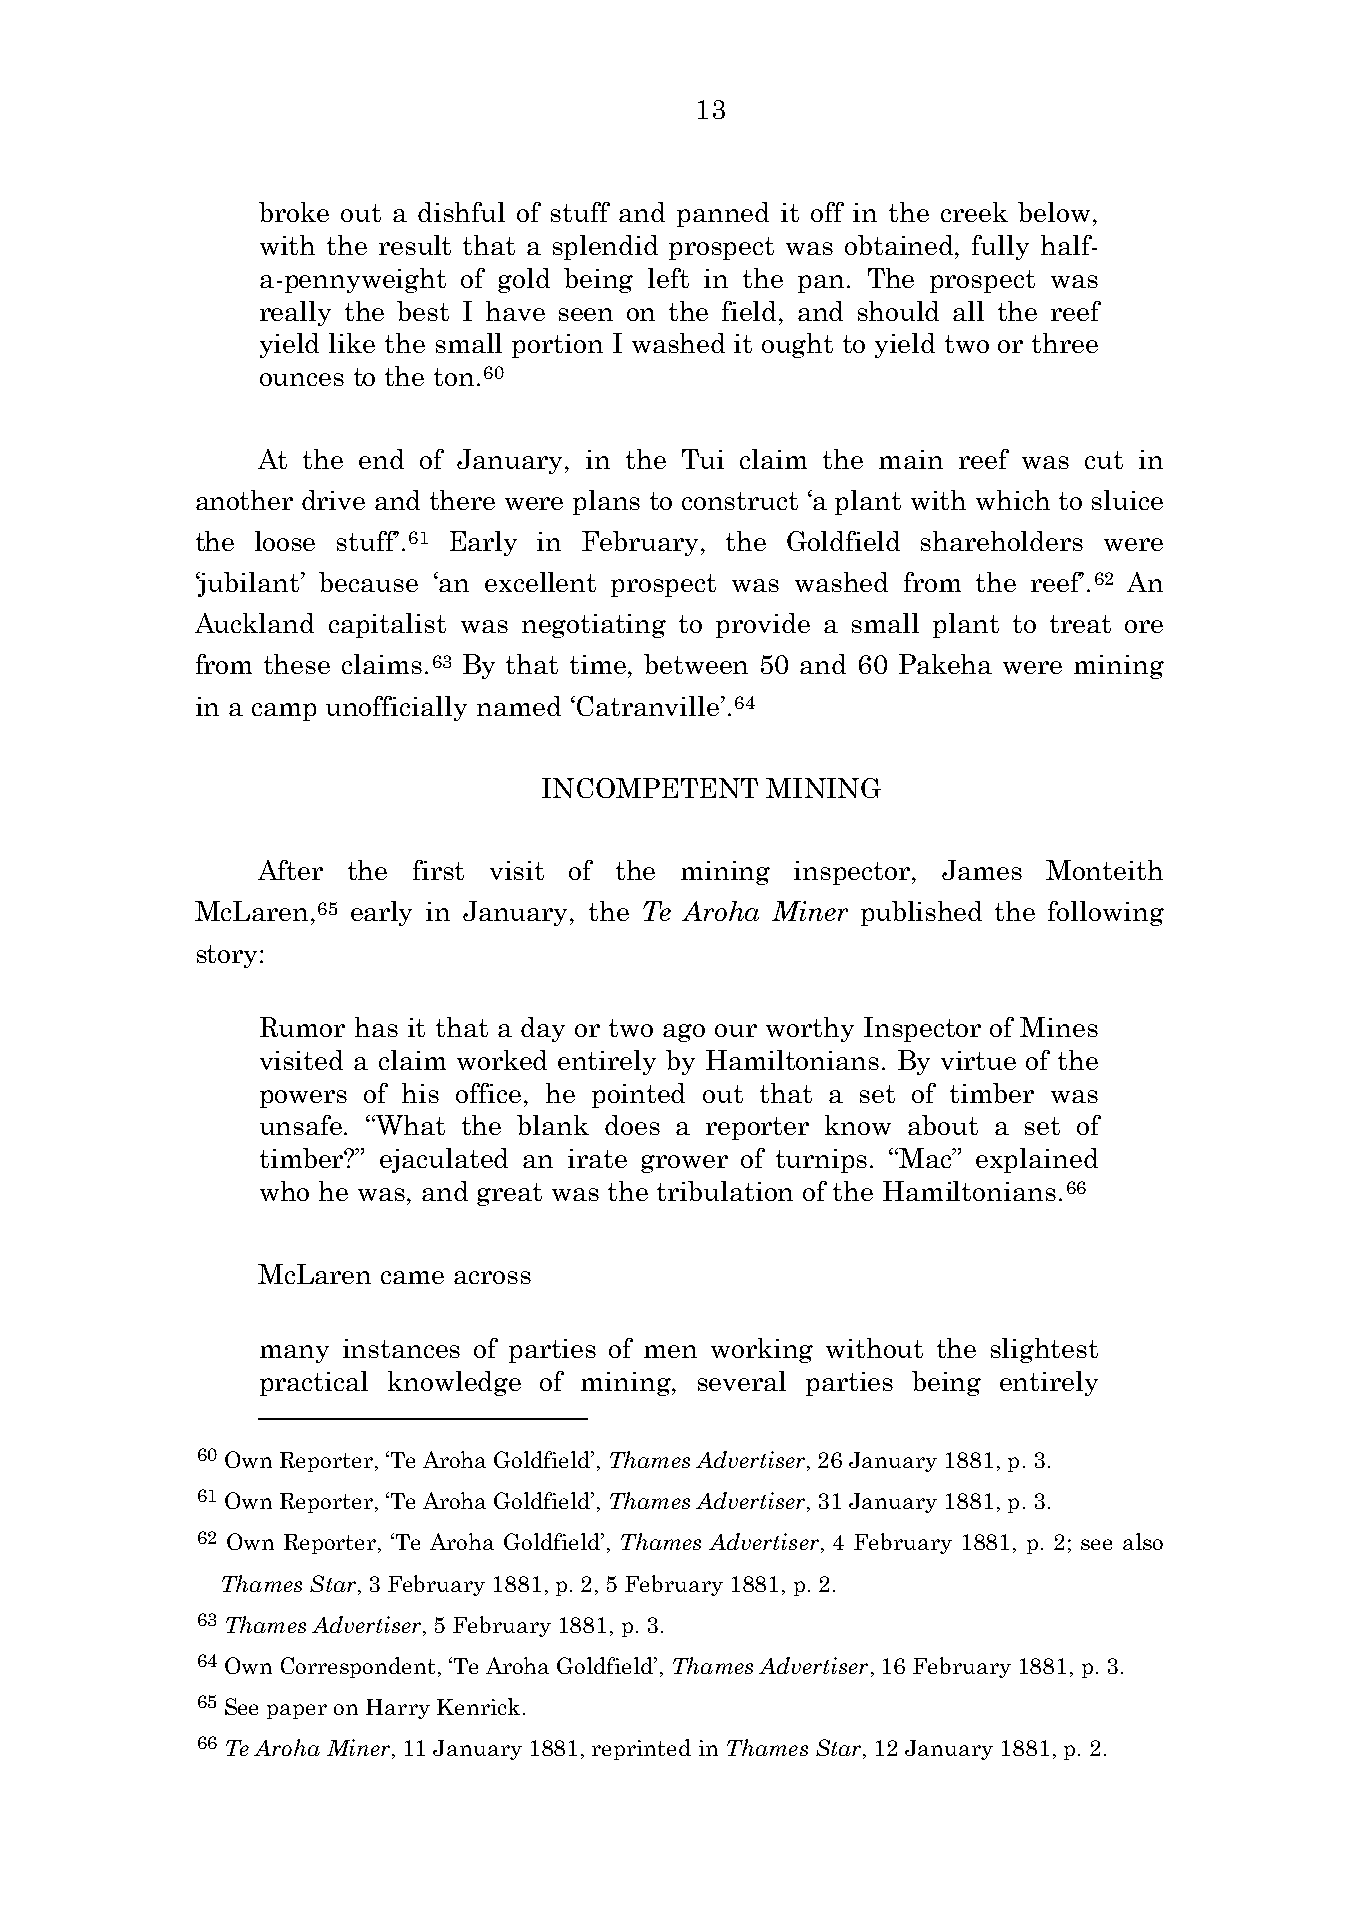 Image resolution: width=1358 pixels, height=1923 pixels. I want to click on explained, so click(1037, 1160).
